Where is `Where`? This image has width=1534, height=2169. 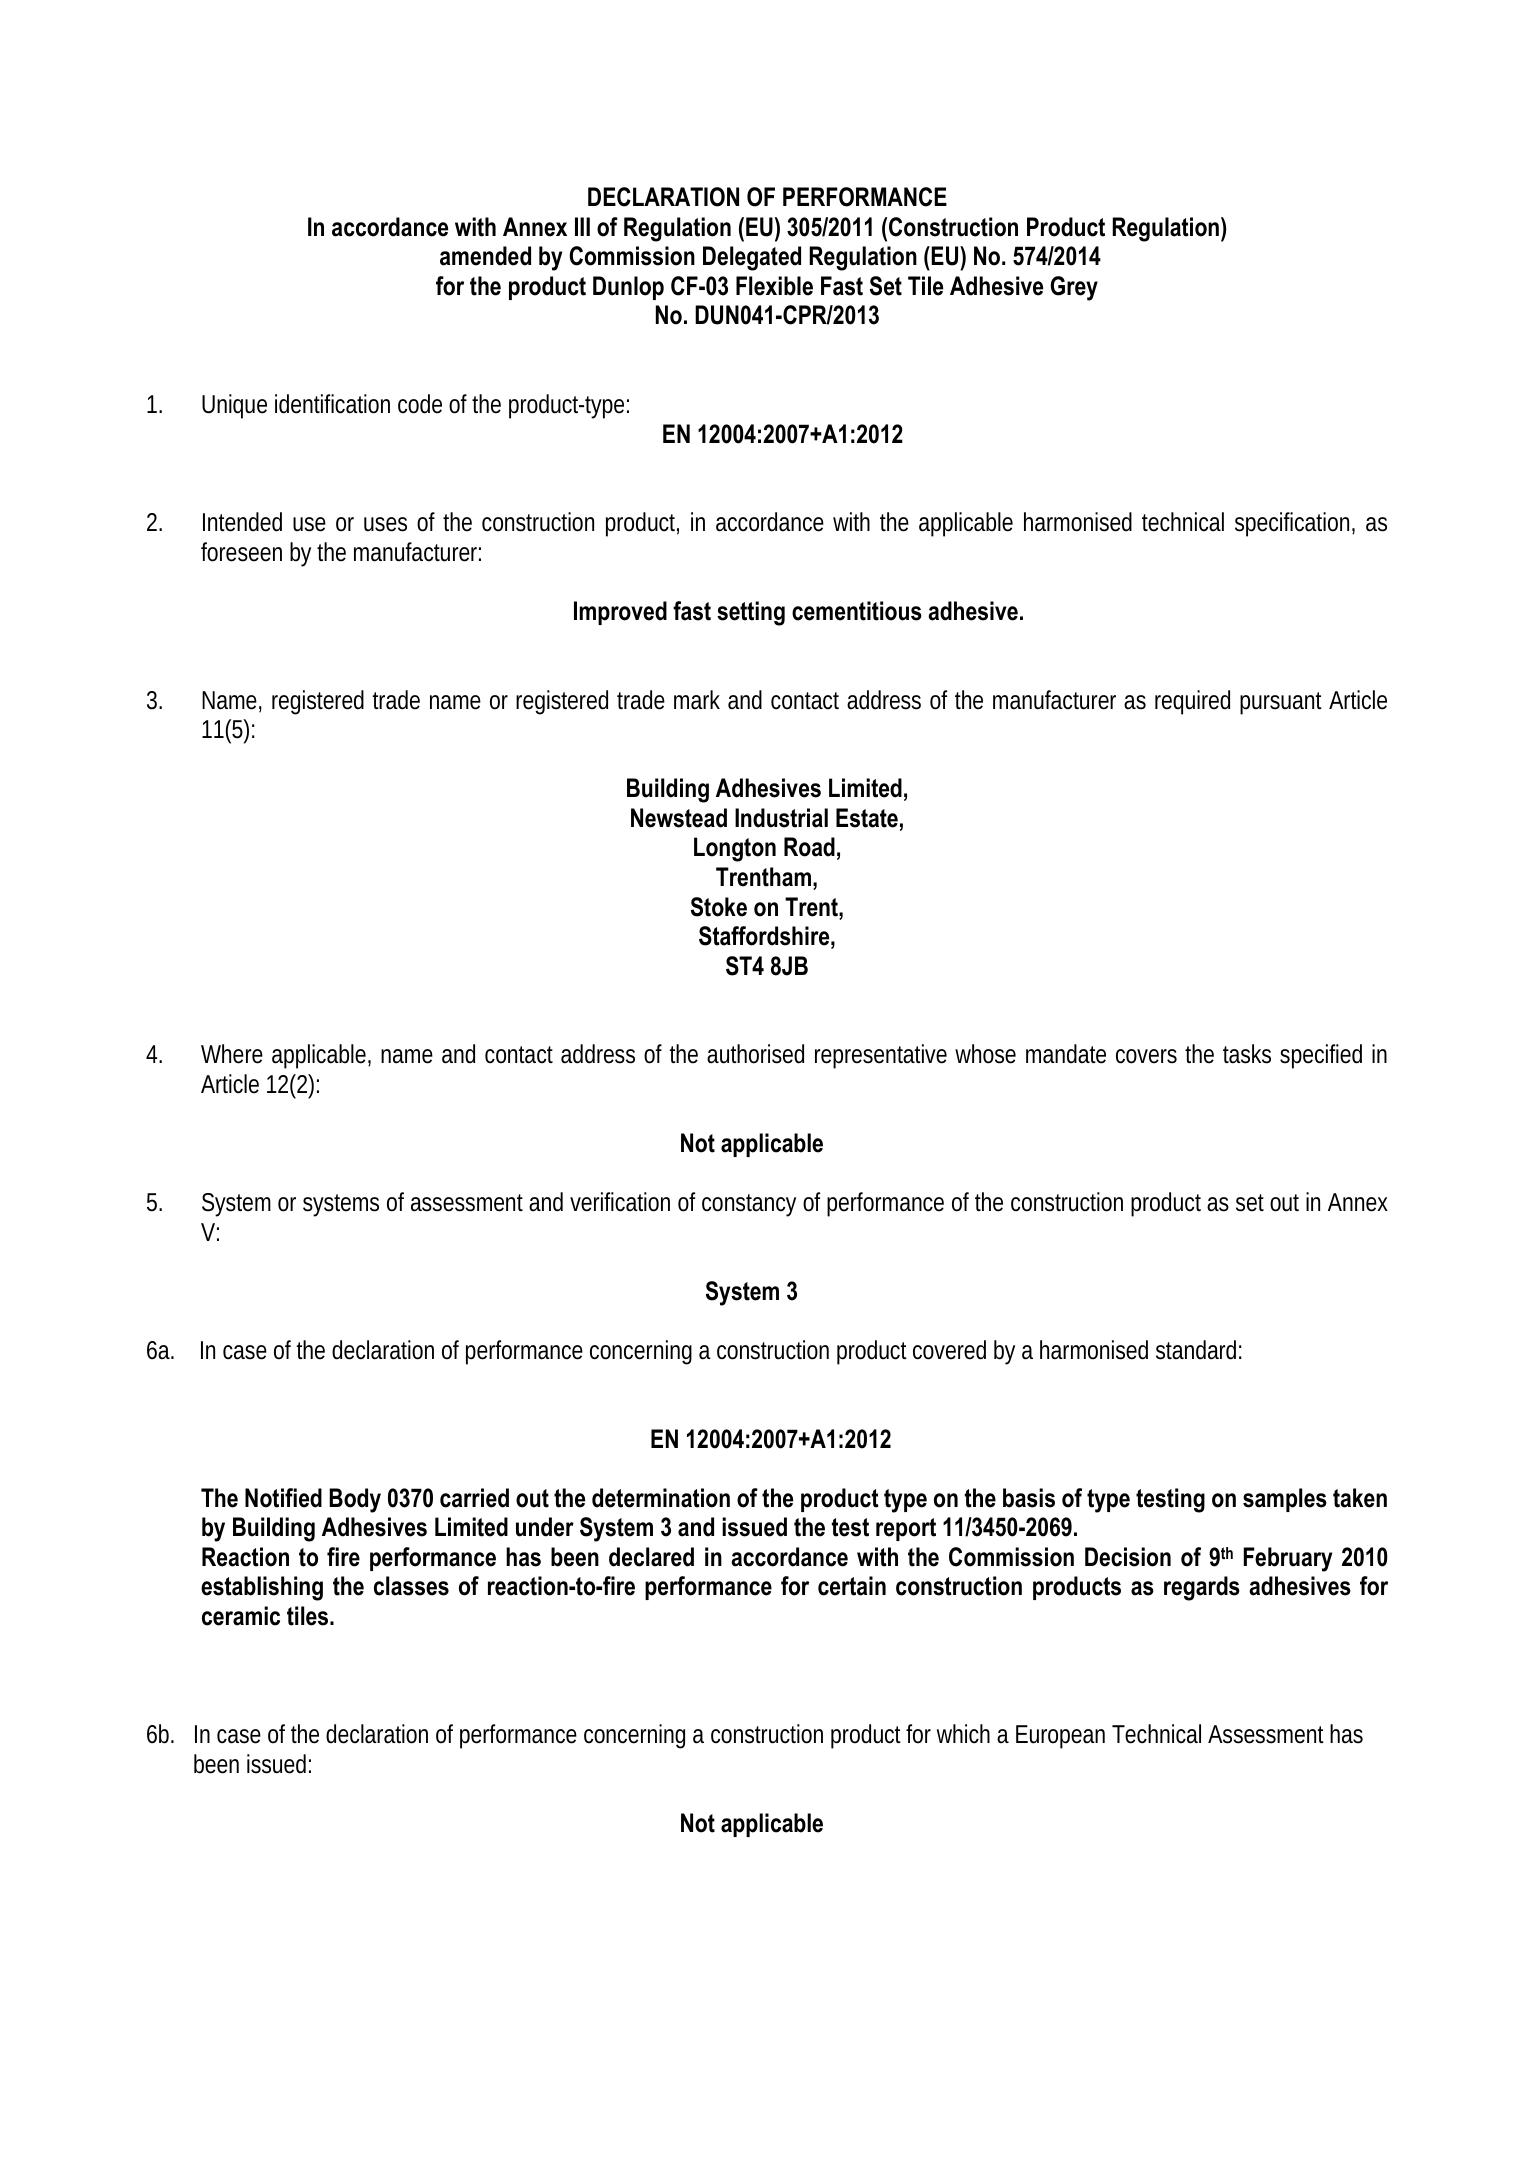 Where is located at coordinates (232, 1054).
